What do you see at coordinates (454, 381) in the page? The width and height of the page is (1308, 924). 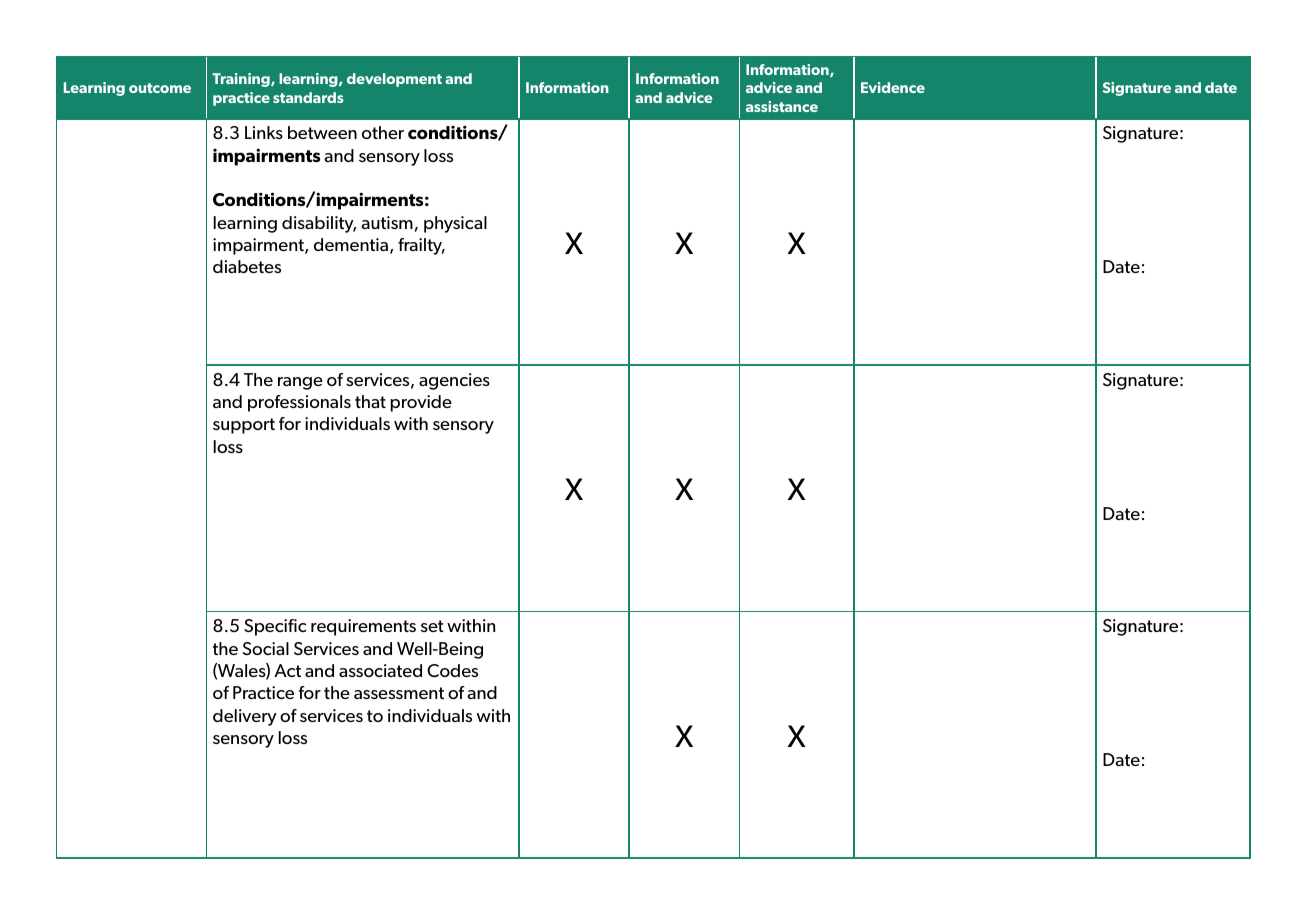 I see `agencies` at bounding box center [454, 381].
